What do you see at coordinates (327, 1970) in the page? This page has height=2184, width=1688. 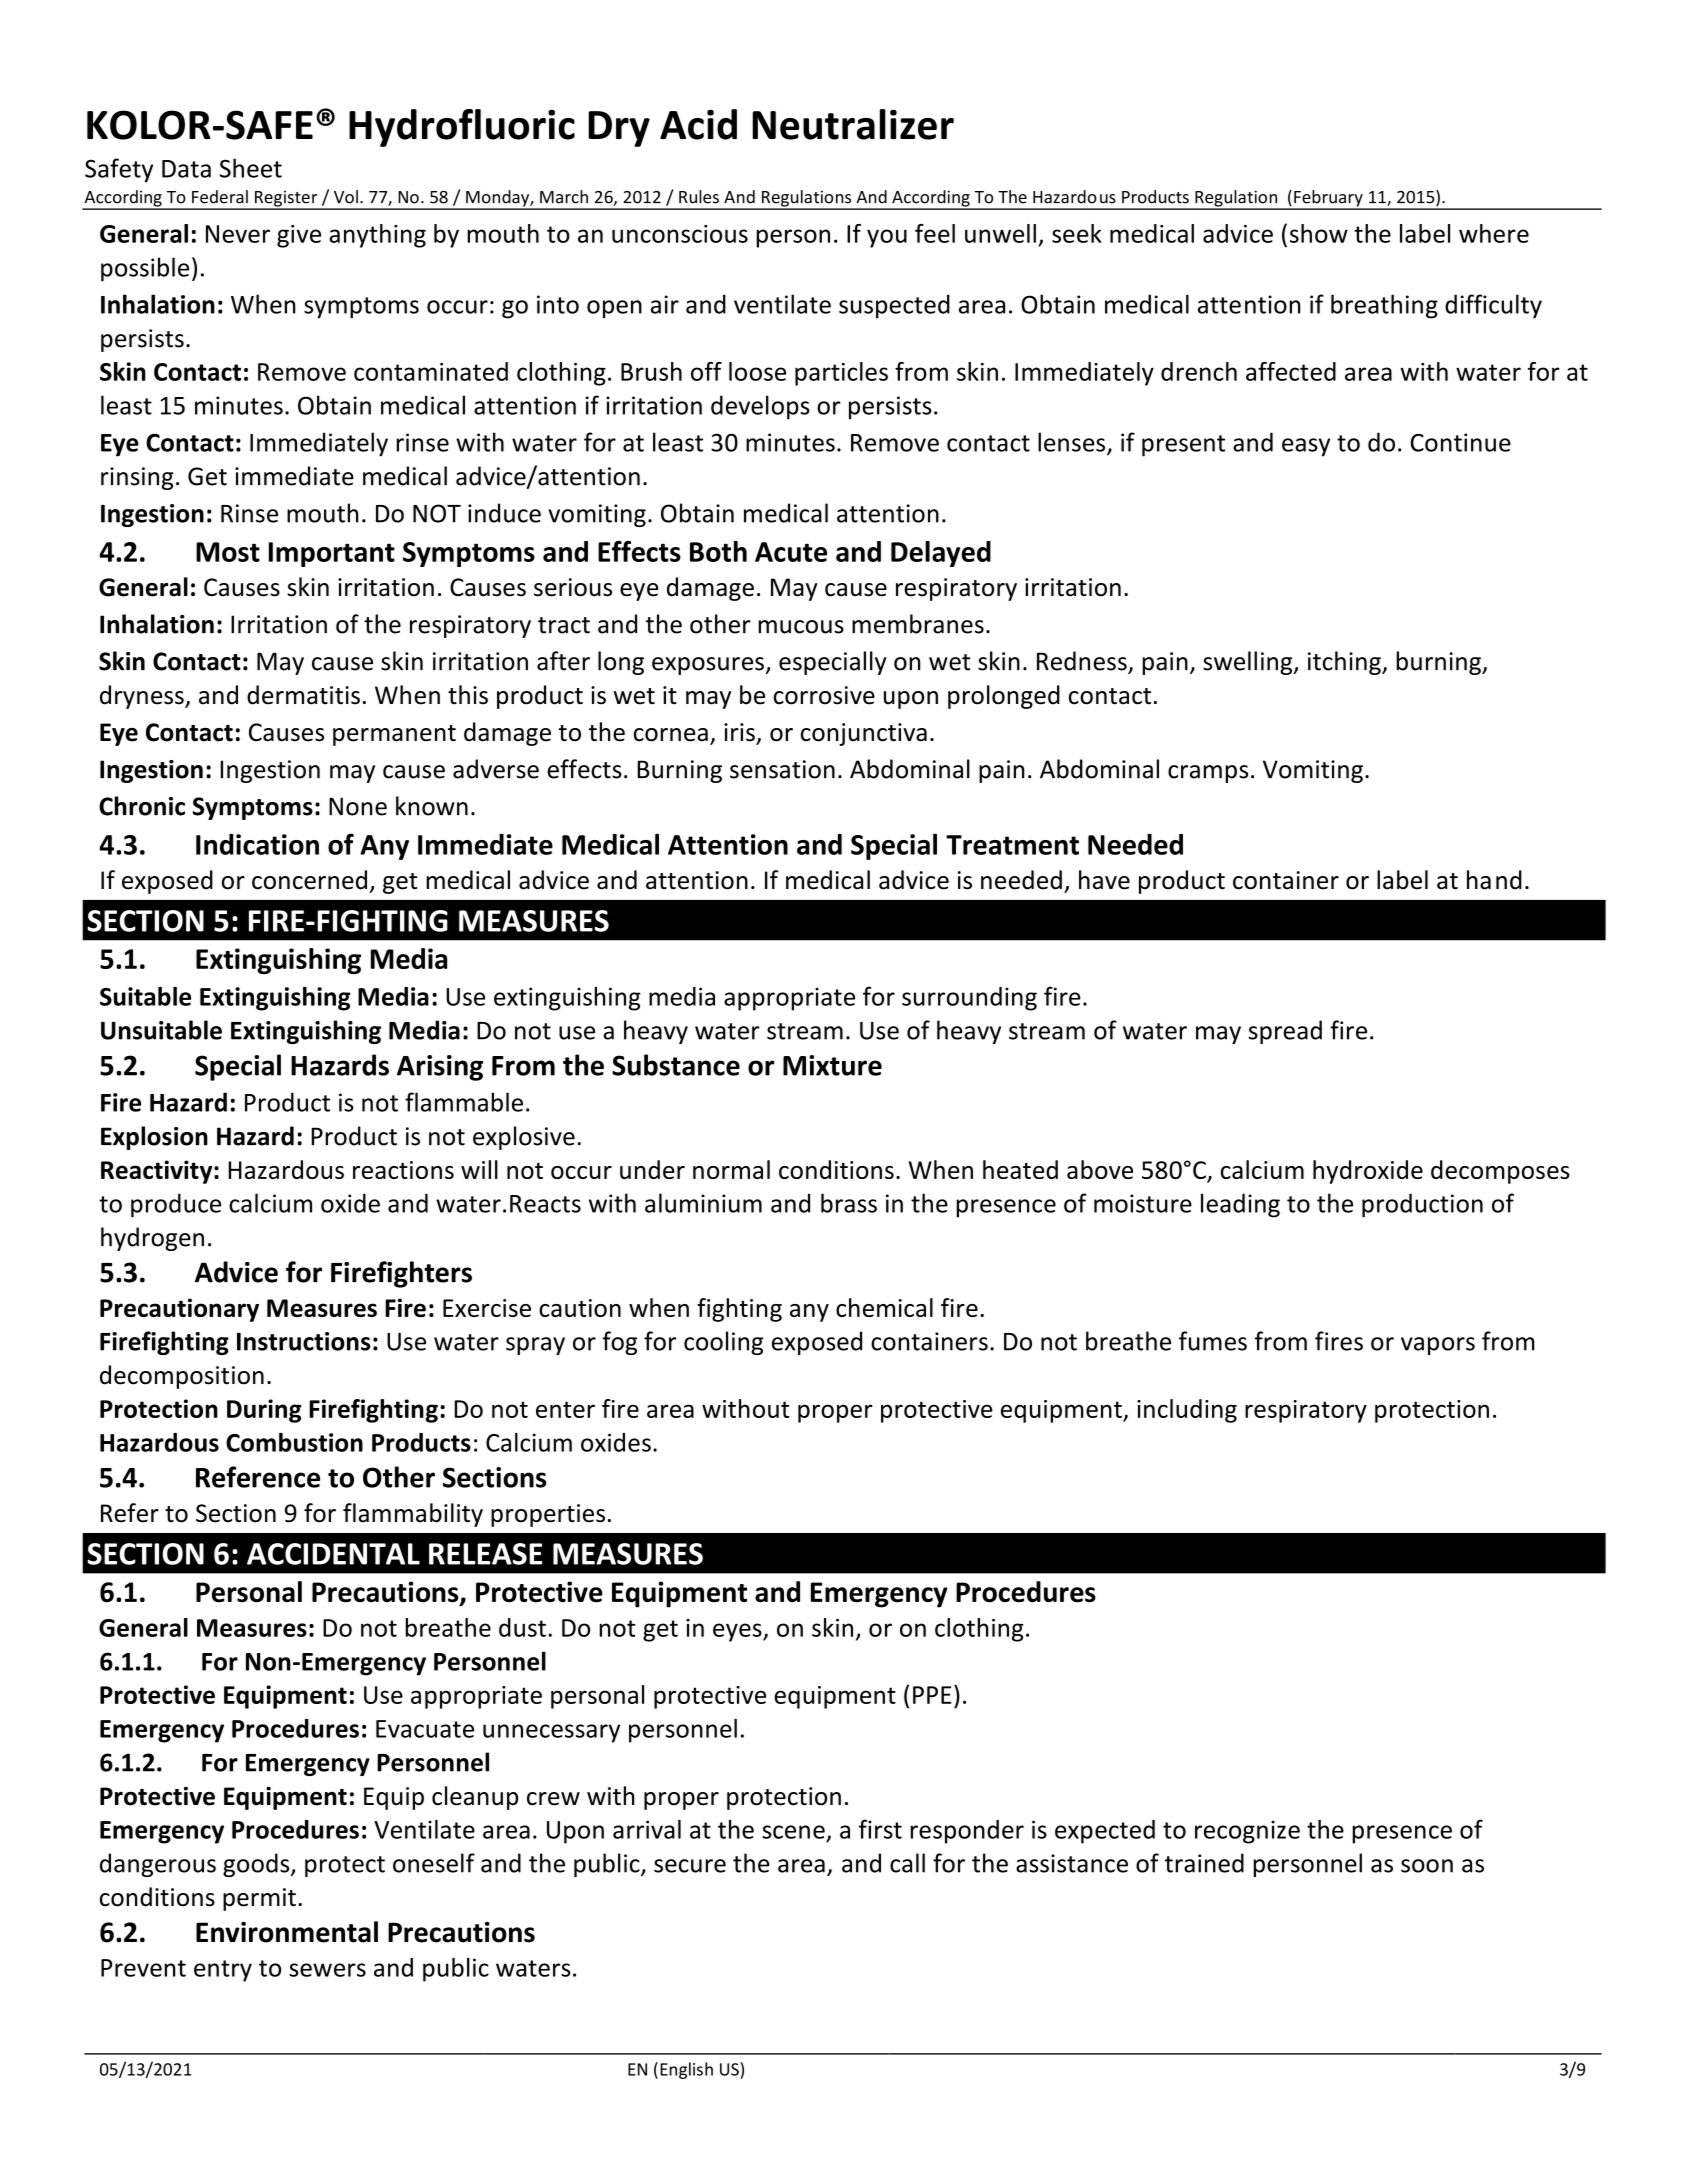 I see `sewers` at bounding box center [327, 1970].
